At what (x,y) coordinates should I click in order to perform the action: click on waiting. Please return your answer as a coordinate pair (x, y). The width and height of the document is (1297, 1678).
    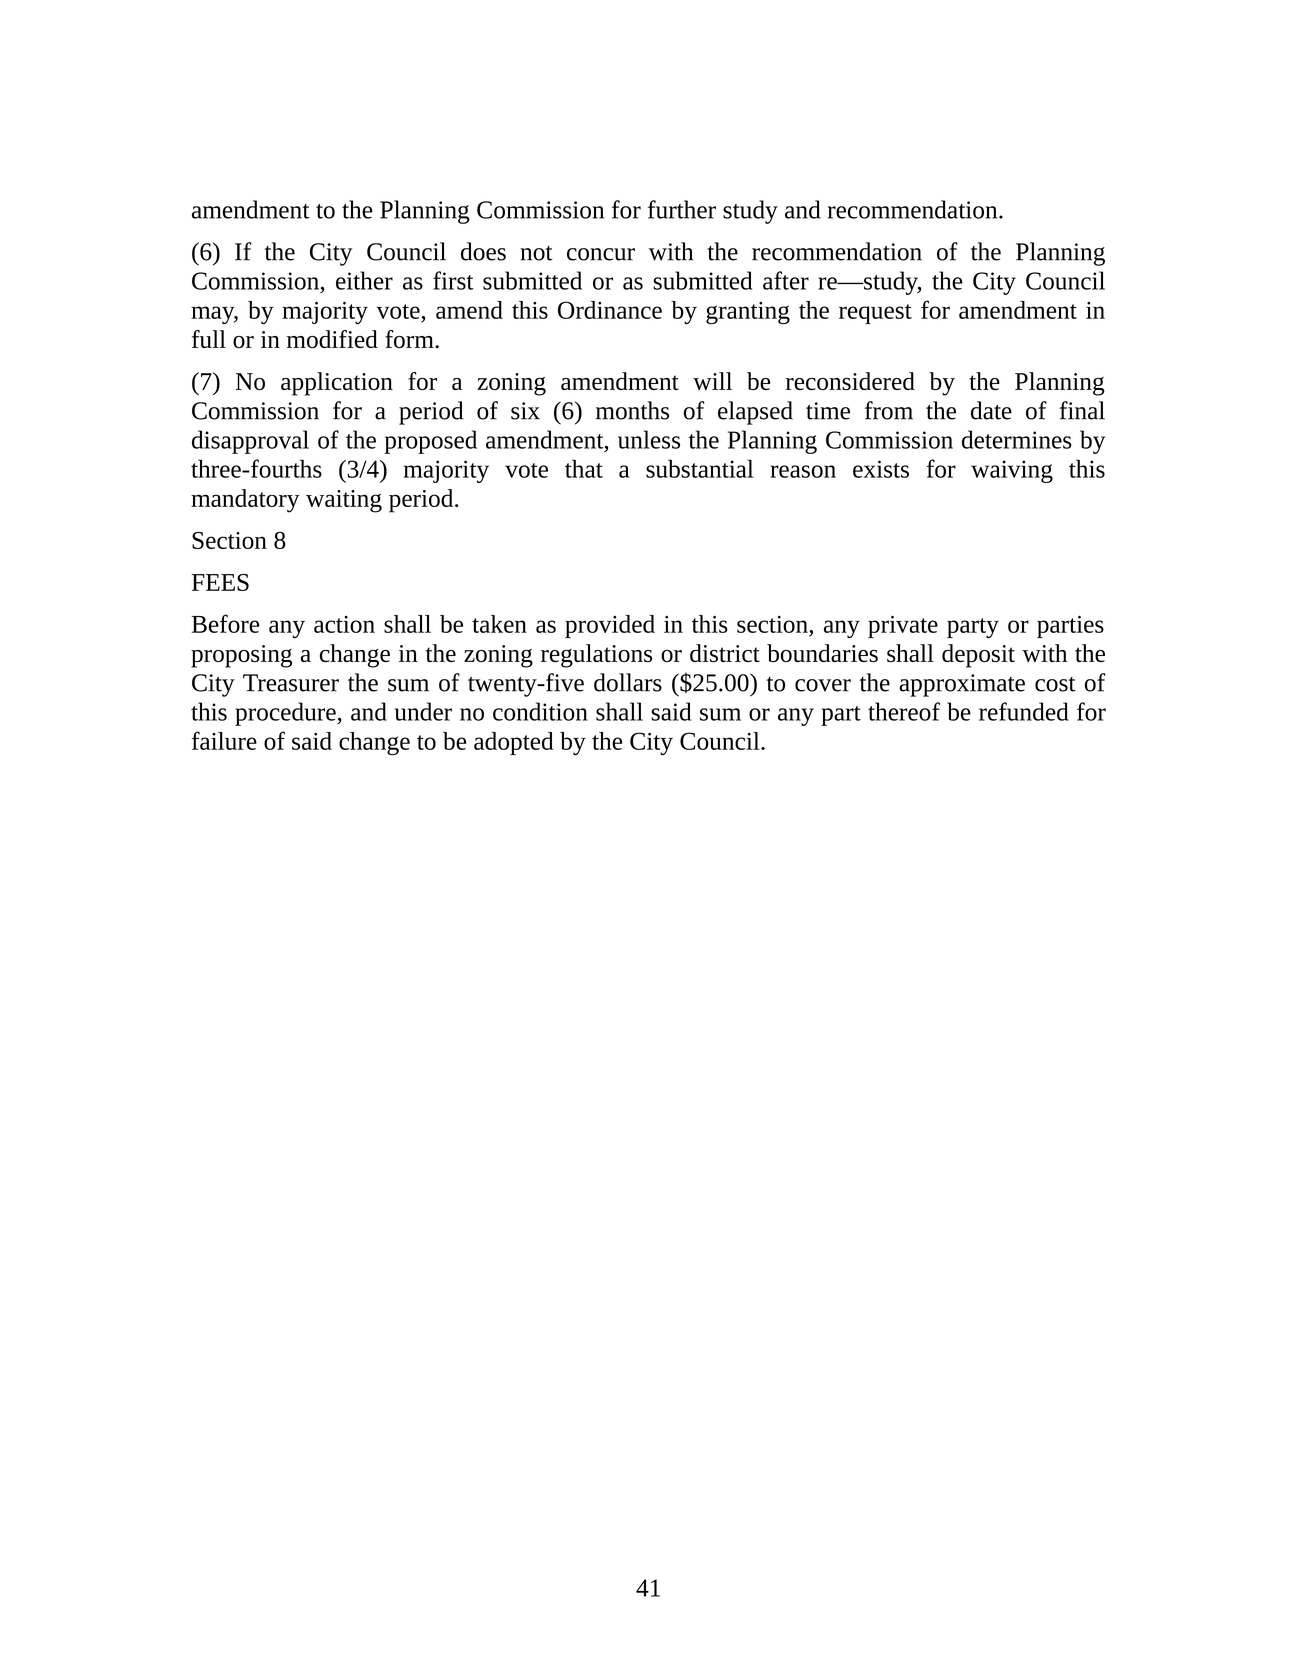
    Looking at the image, I should click on (344, 501).
